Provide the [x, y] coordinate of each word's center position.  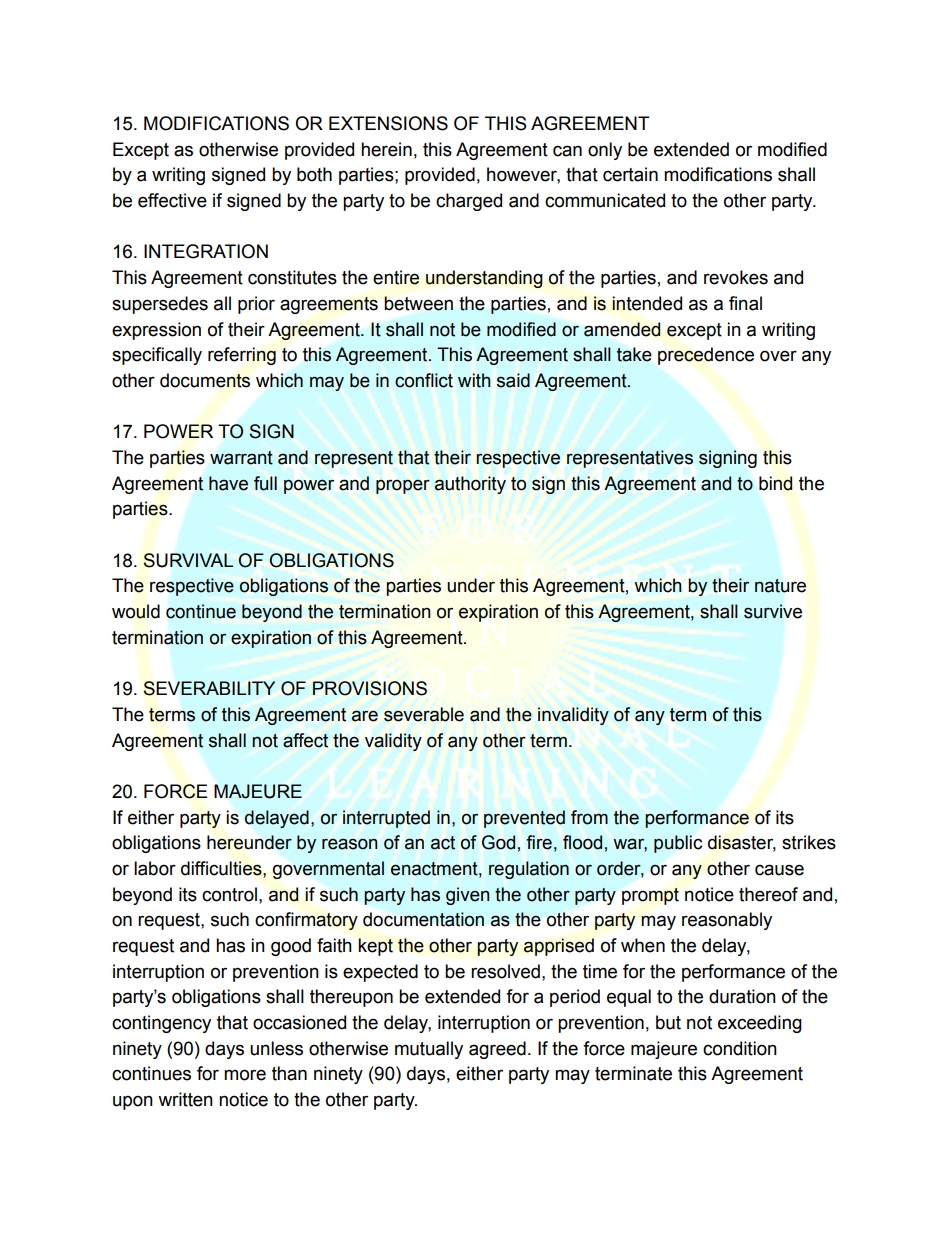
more [245, 1075]
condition [740, 1048]
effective [172, 200]
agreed [497, 1050]
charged [469, 202]
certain [630, 174]
